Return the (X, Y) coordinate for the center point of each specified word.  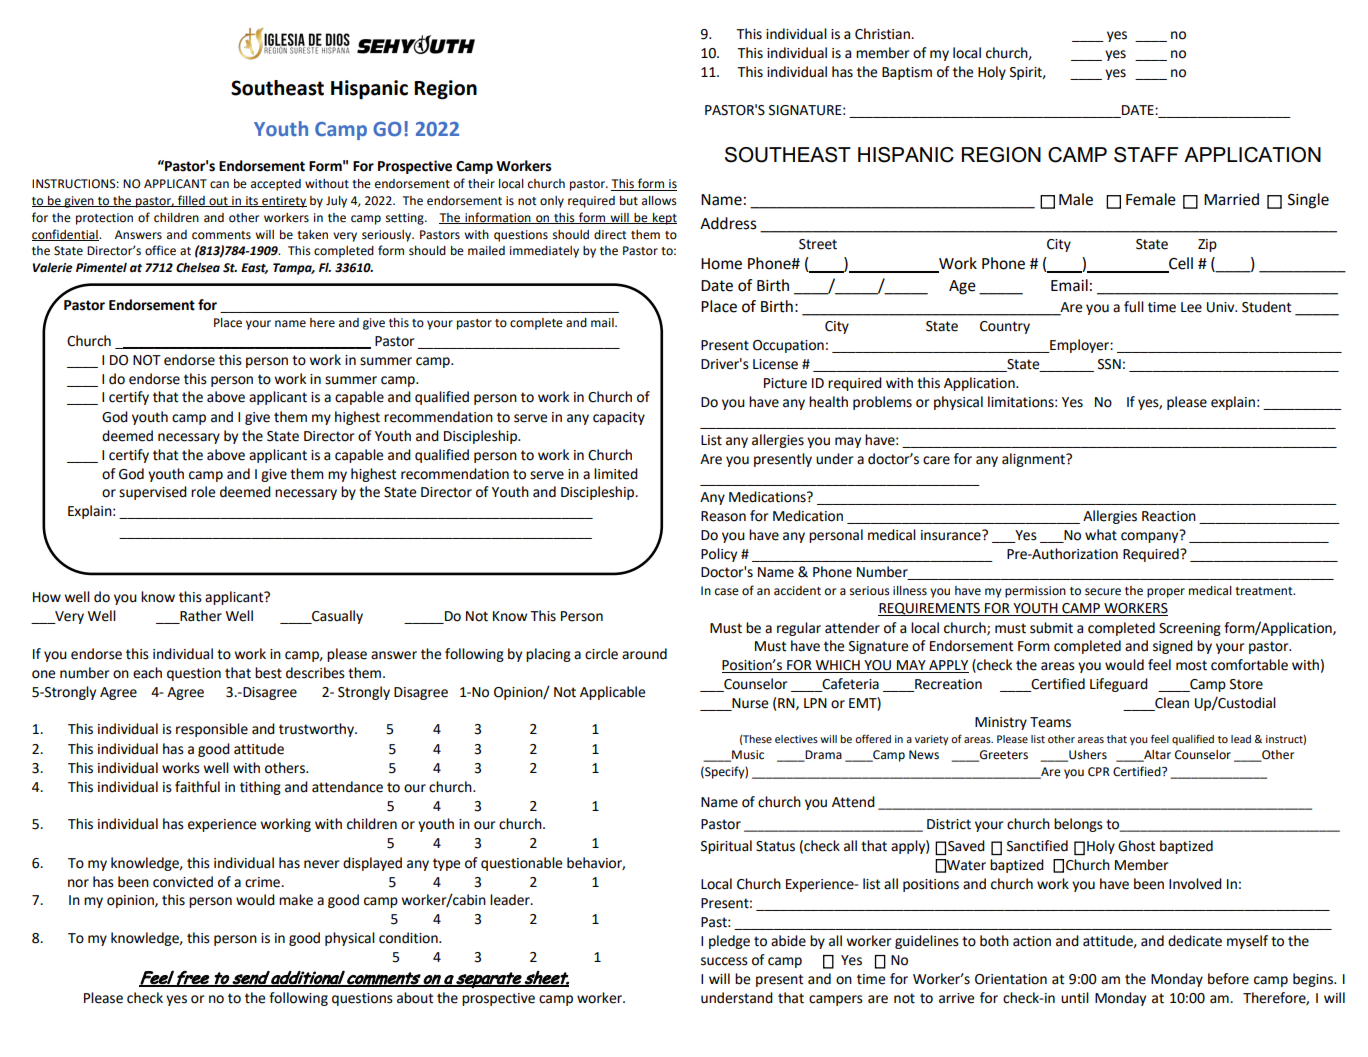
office (160, 250)
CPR (1099, 771)
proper (1166, 593)
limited (616, 474)
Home (721, 264)
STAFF (1146, 155)
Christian (883, 34)
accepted (276, 185)
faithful (197, 787)
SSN (1109, 364)
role (203, 492)
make (296, 900)
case (727, 592)
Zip (1207, 245)
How (47, 597)
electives (796, 739)
